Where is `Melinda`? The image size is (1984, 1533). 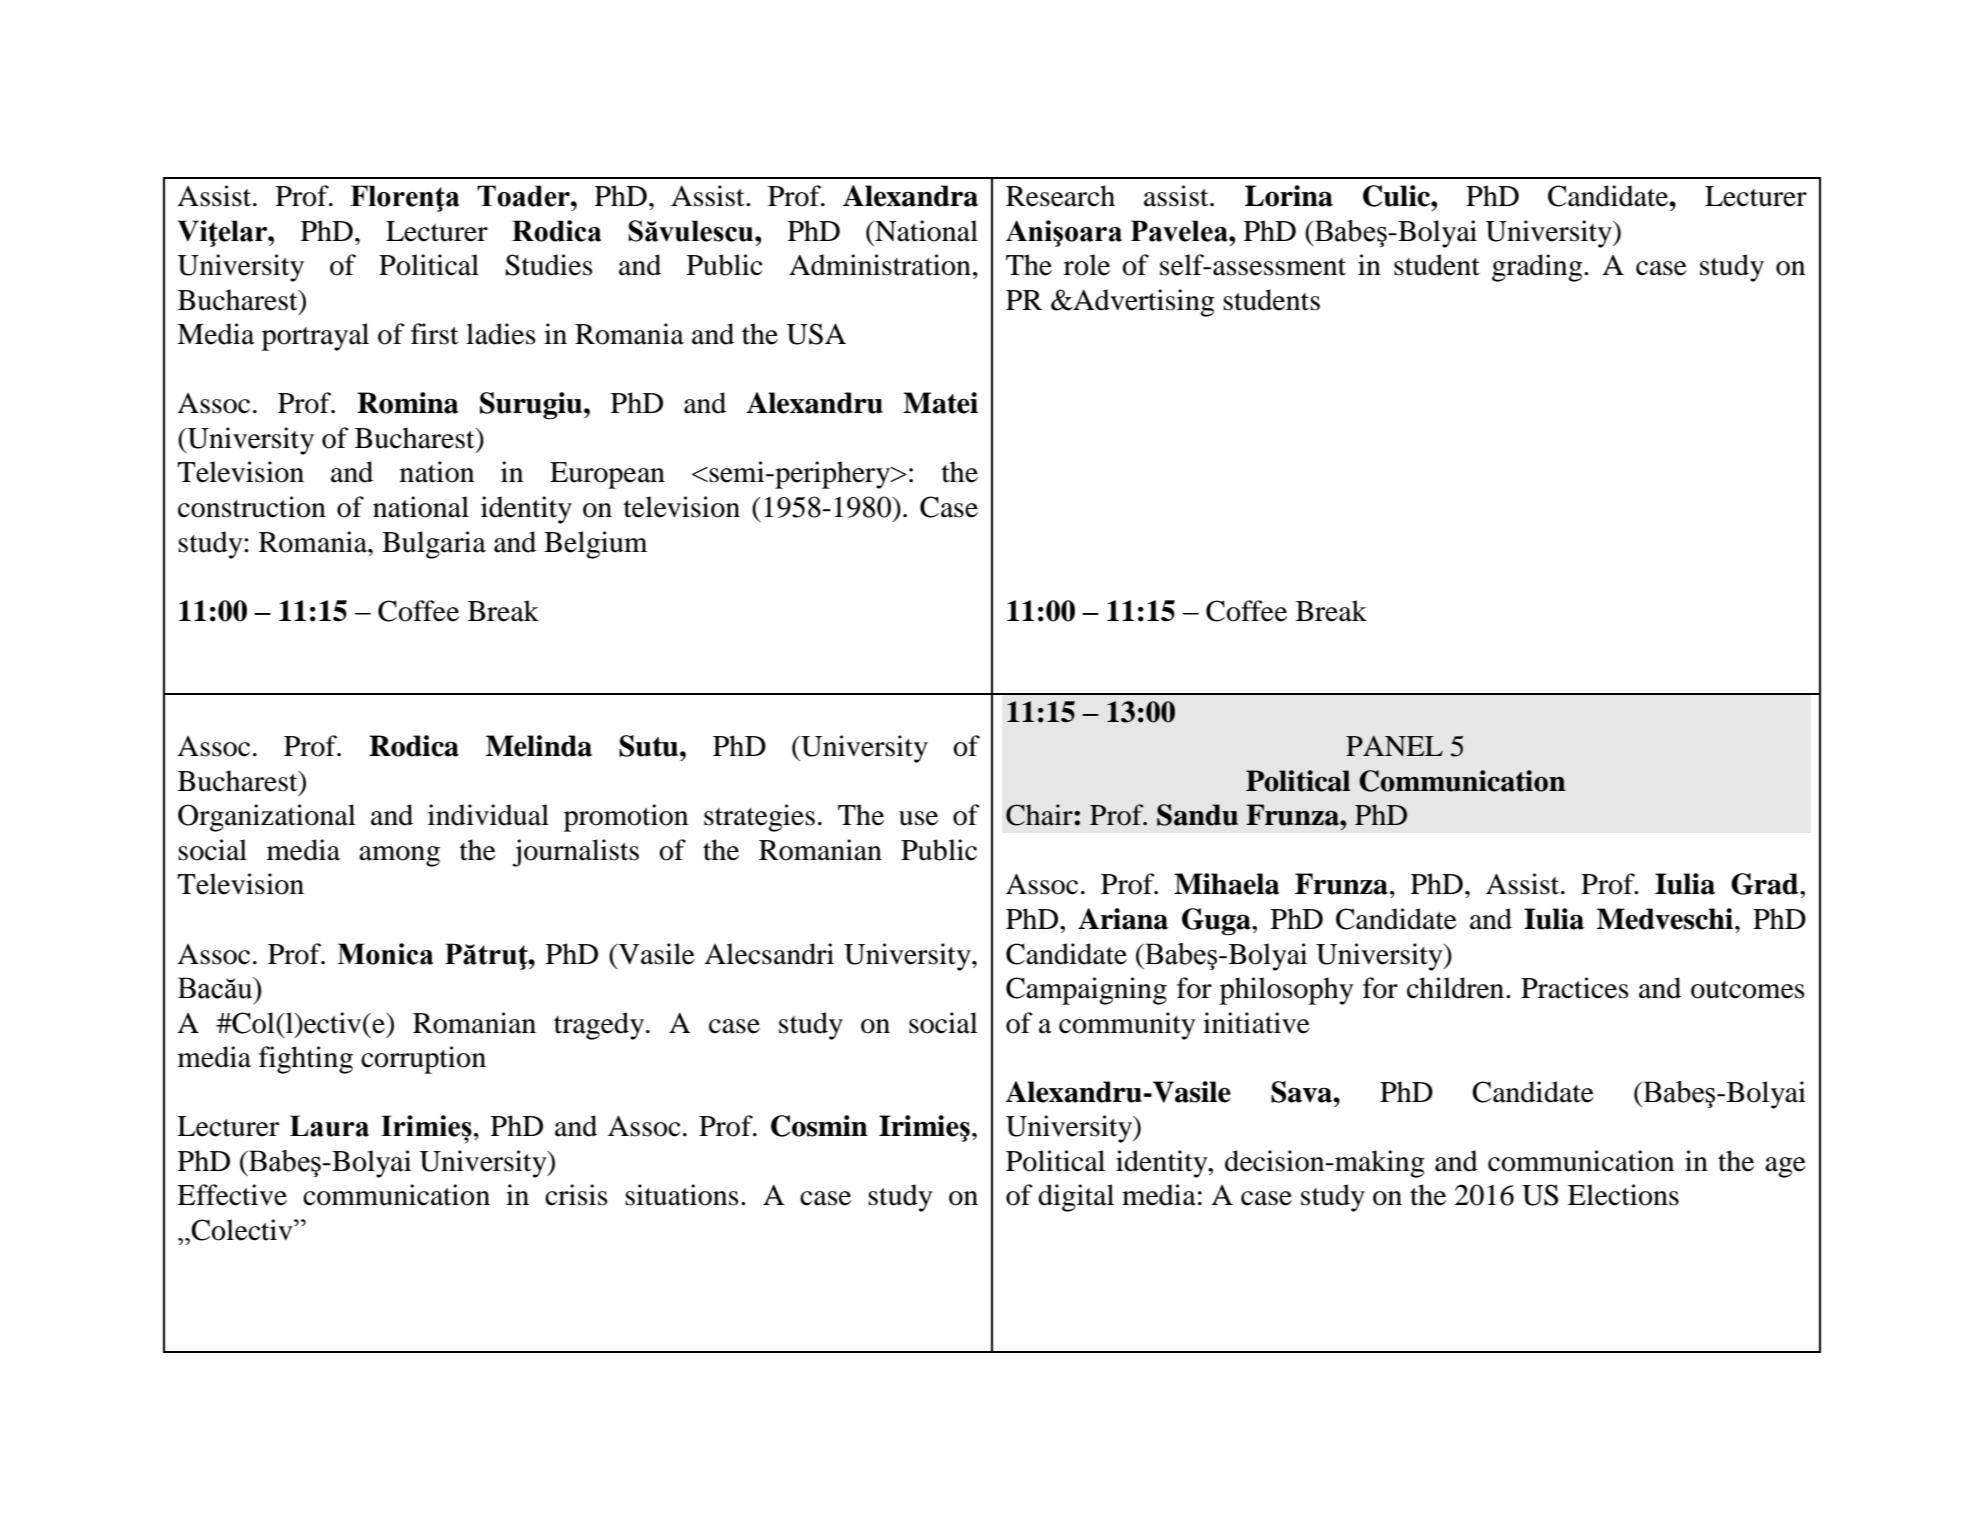 Melinda is located at coordinates (539, 746).
